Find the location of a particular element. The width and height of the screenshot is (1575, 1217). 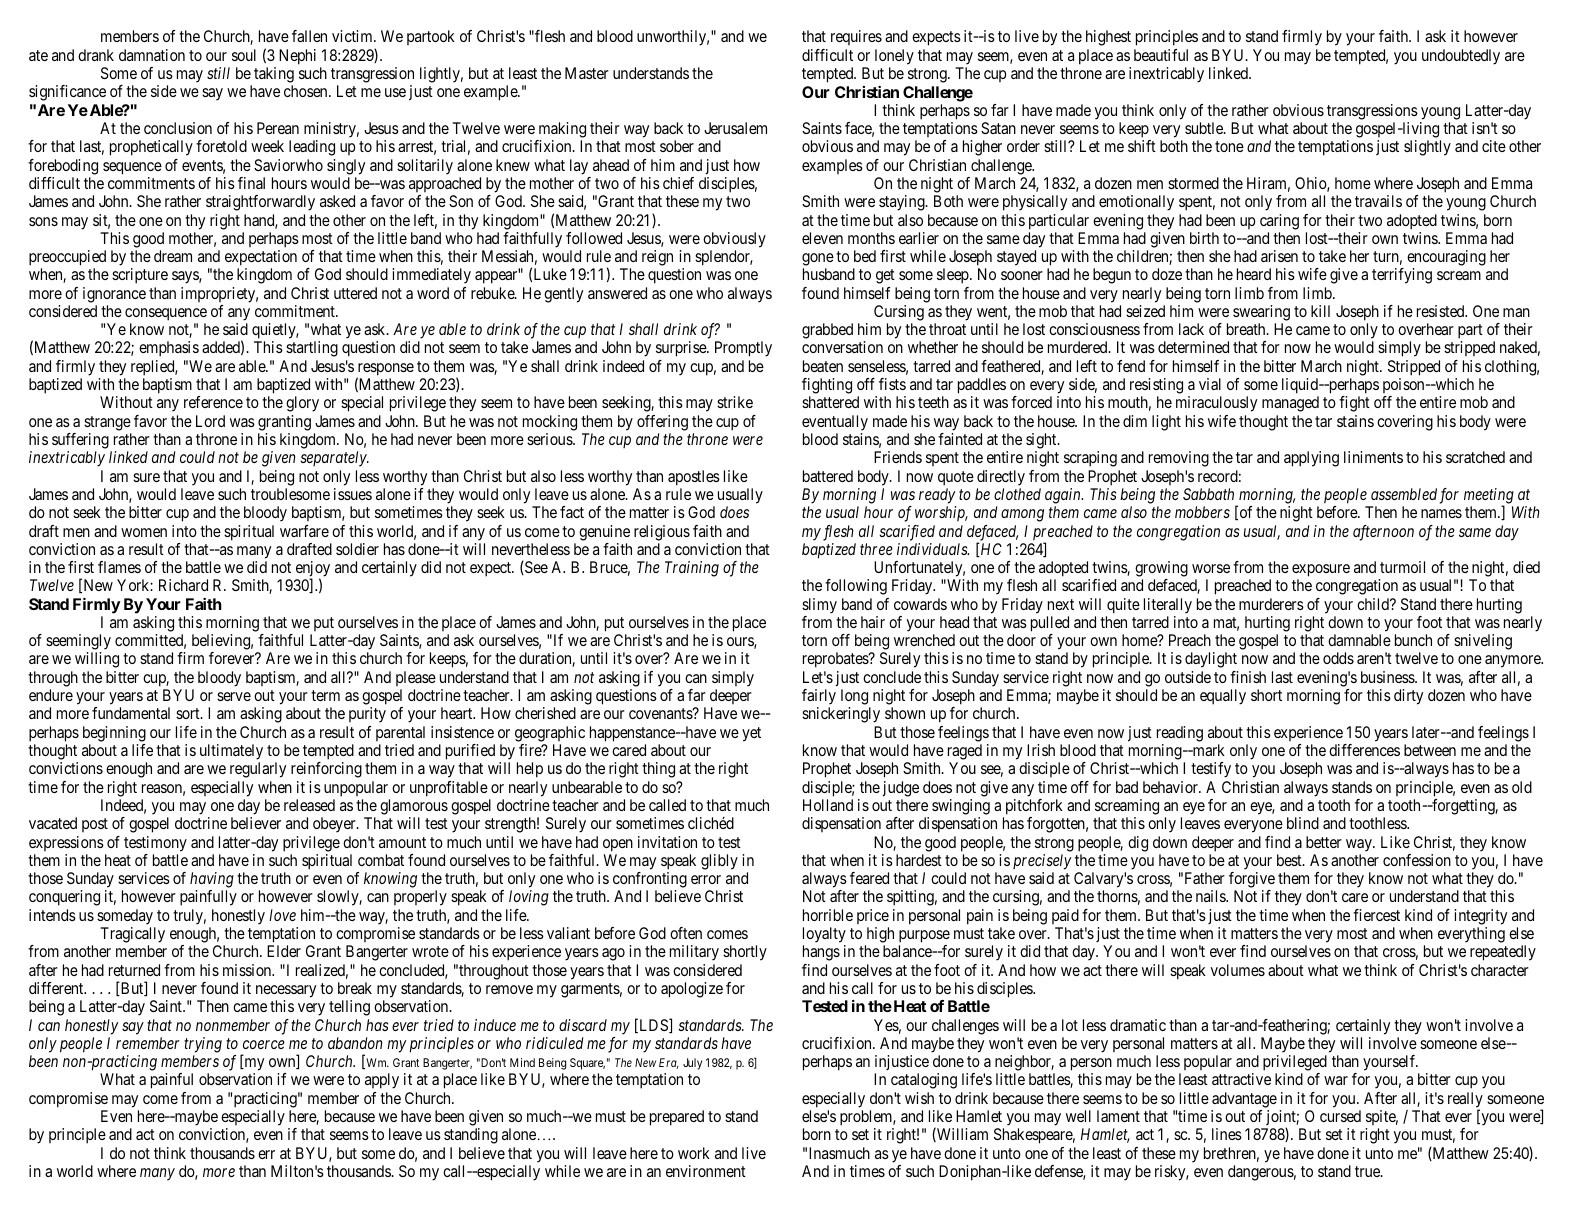

requires is located at coordinates (856, 37).
